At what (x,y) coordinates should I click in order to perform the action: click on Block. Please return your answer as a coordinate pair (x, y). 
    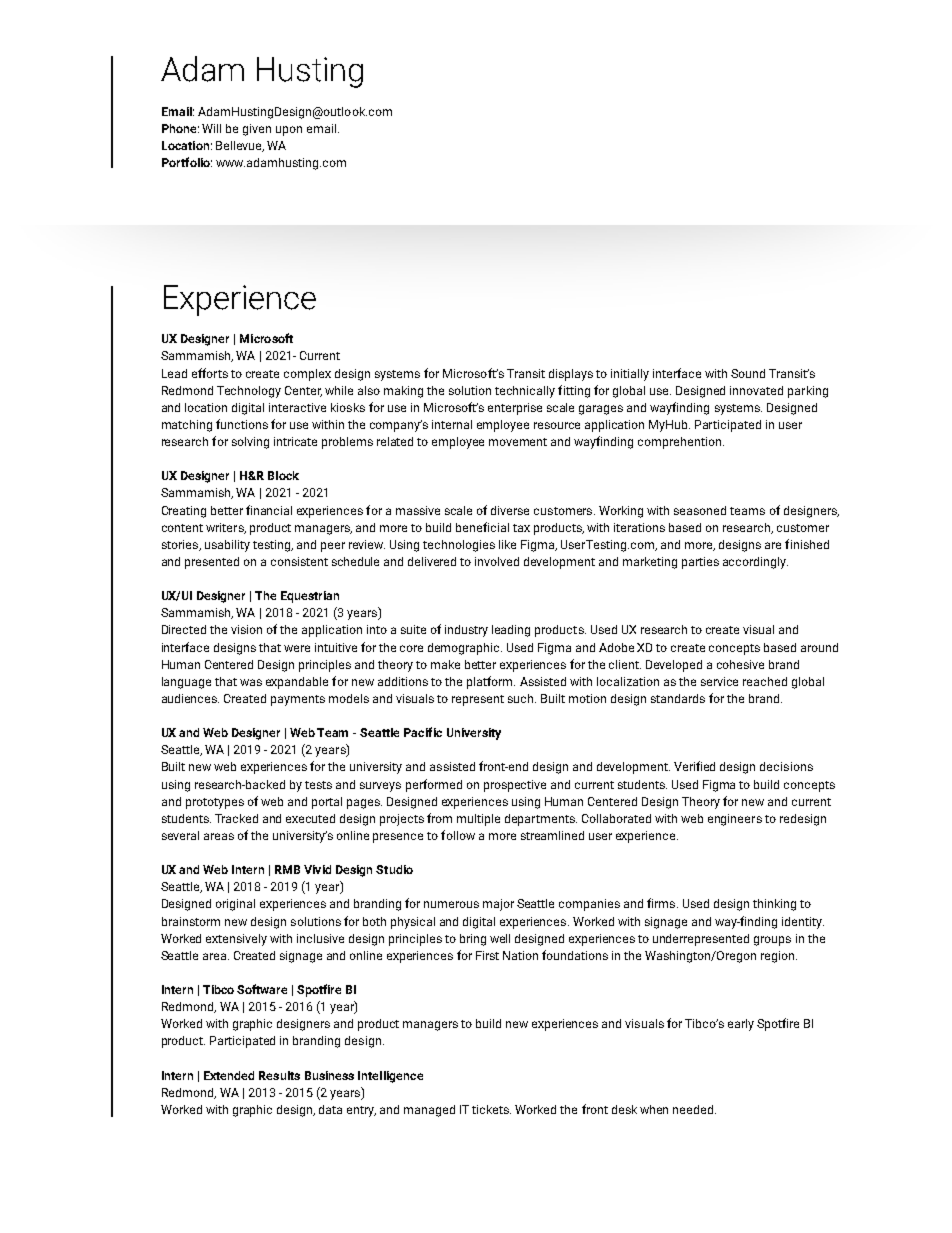
    Looking at the image, I should click on (283, 475).
